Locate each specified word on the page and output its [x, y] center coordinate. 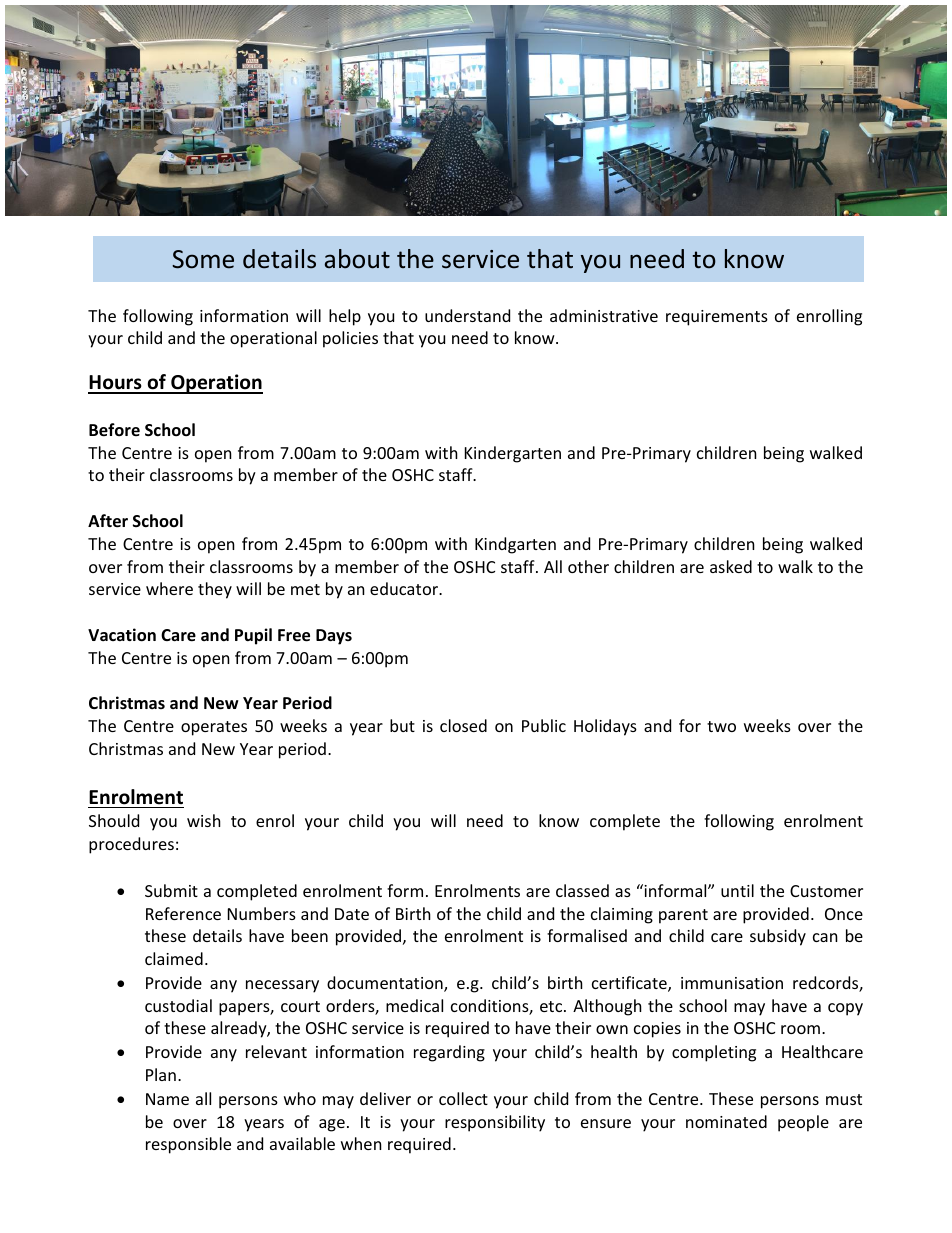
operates [214, 728]
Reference [183, 913]
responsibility [495, 1123]
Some [203, 259]
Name [167, 1099]
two [721, 726]
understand [467, 315]
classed [582, 890]
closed [463, 725]
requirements [717, 318]
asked [731, 566]
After [108, 521]
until [737, 890]
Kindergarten [513, 454]
